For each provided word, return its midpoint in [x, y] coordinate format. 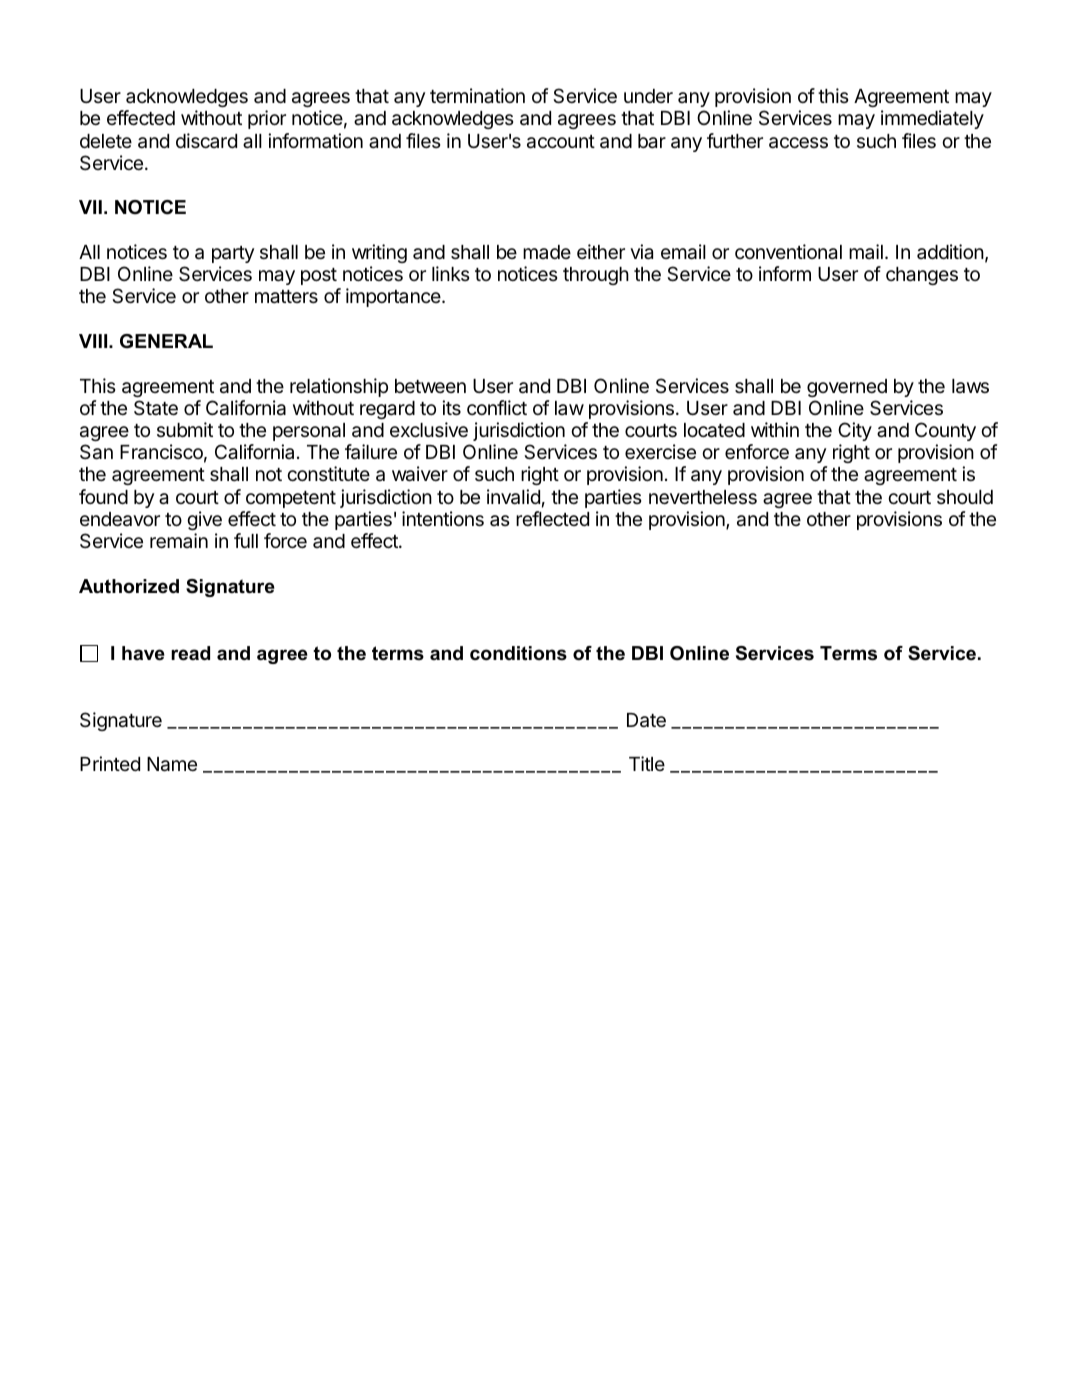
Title [647, 763]
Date [646, 720]
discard [206, 140]
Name [172, 764]
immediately [932, 119]
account [561, 142]
